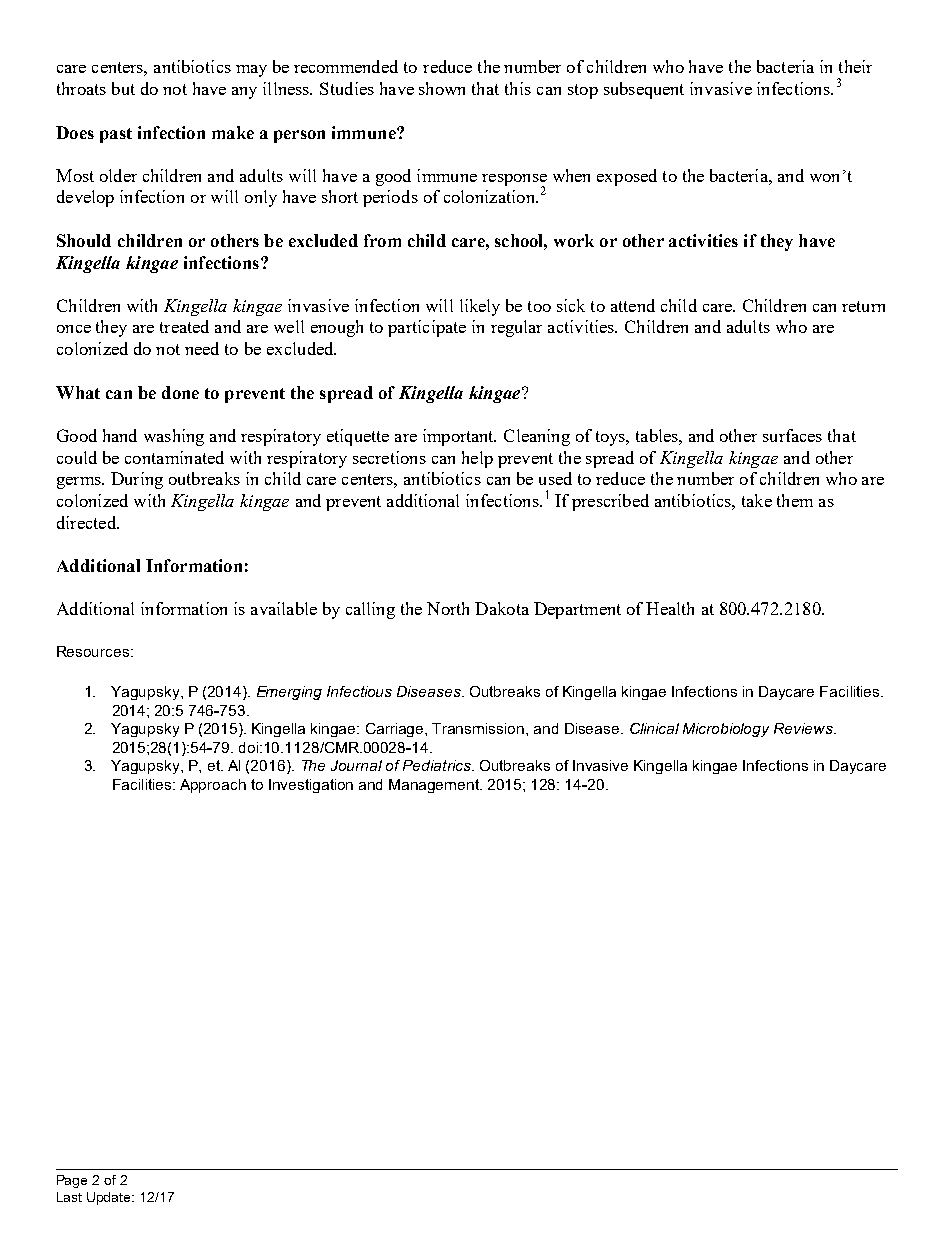 Image resolution: width=952 pixels, height=1233 pixels. What do you see at coordinates (123, 88) in the page?
I see `but` at bounding box center [123, 88].
